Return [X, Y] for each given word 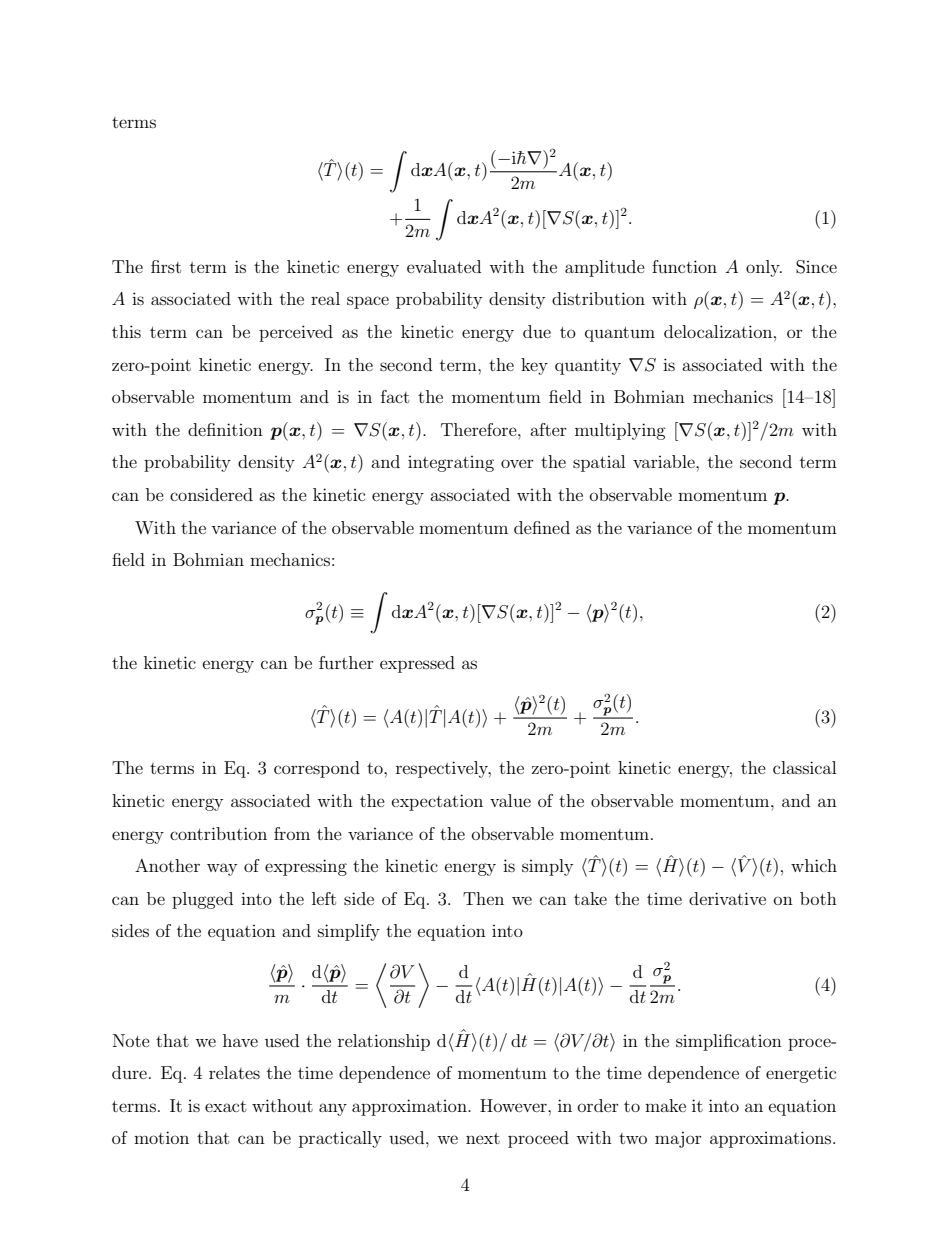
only [764, 268]
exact [225, 1106]
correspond [317, 769]
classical [804, 767]
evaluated [444, 266]
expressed [417, 664]
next [483, 1138]
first [166, 266]
